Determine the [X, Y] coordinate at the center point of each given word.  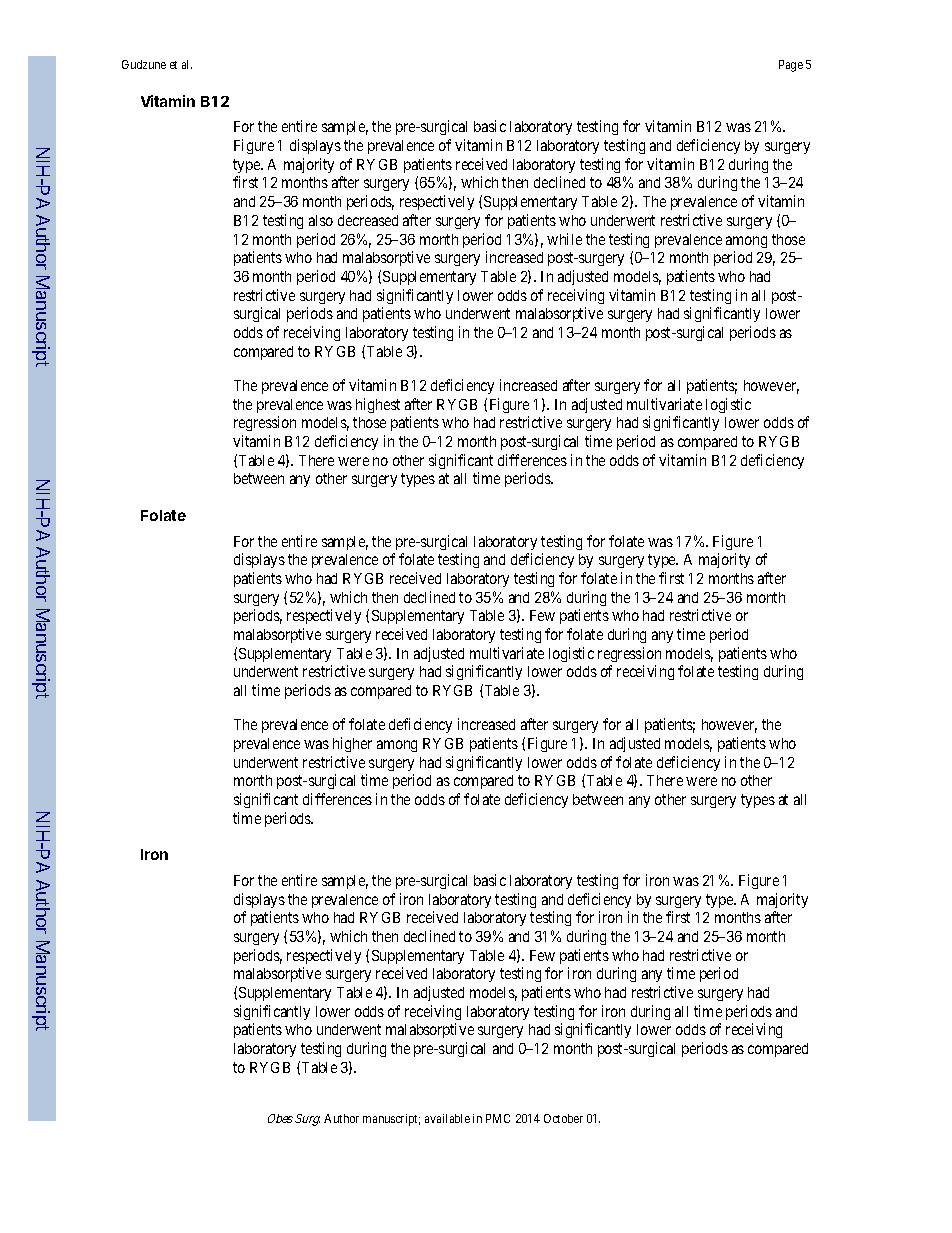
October [563, 1118]
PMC [498, 1118]
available [447, 1118]
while [564, 239]
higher [352, 744]
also [321, 220]
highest [378, 405]
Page [791, 66]
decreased [368, 220]
